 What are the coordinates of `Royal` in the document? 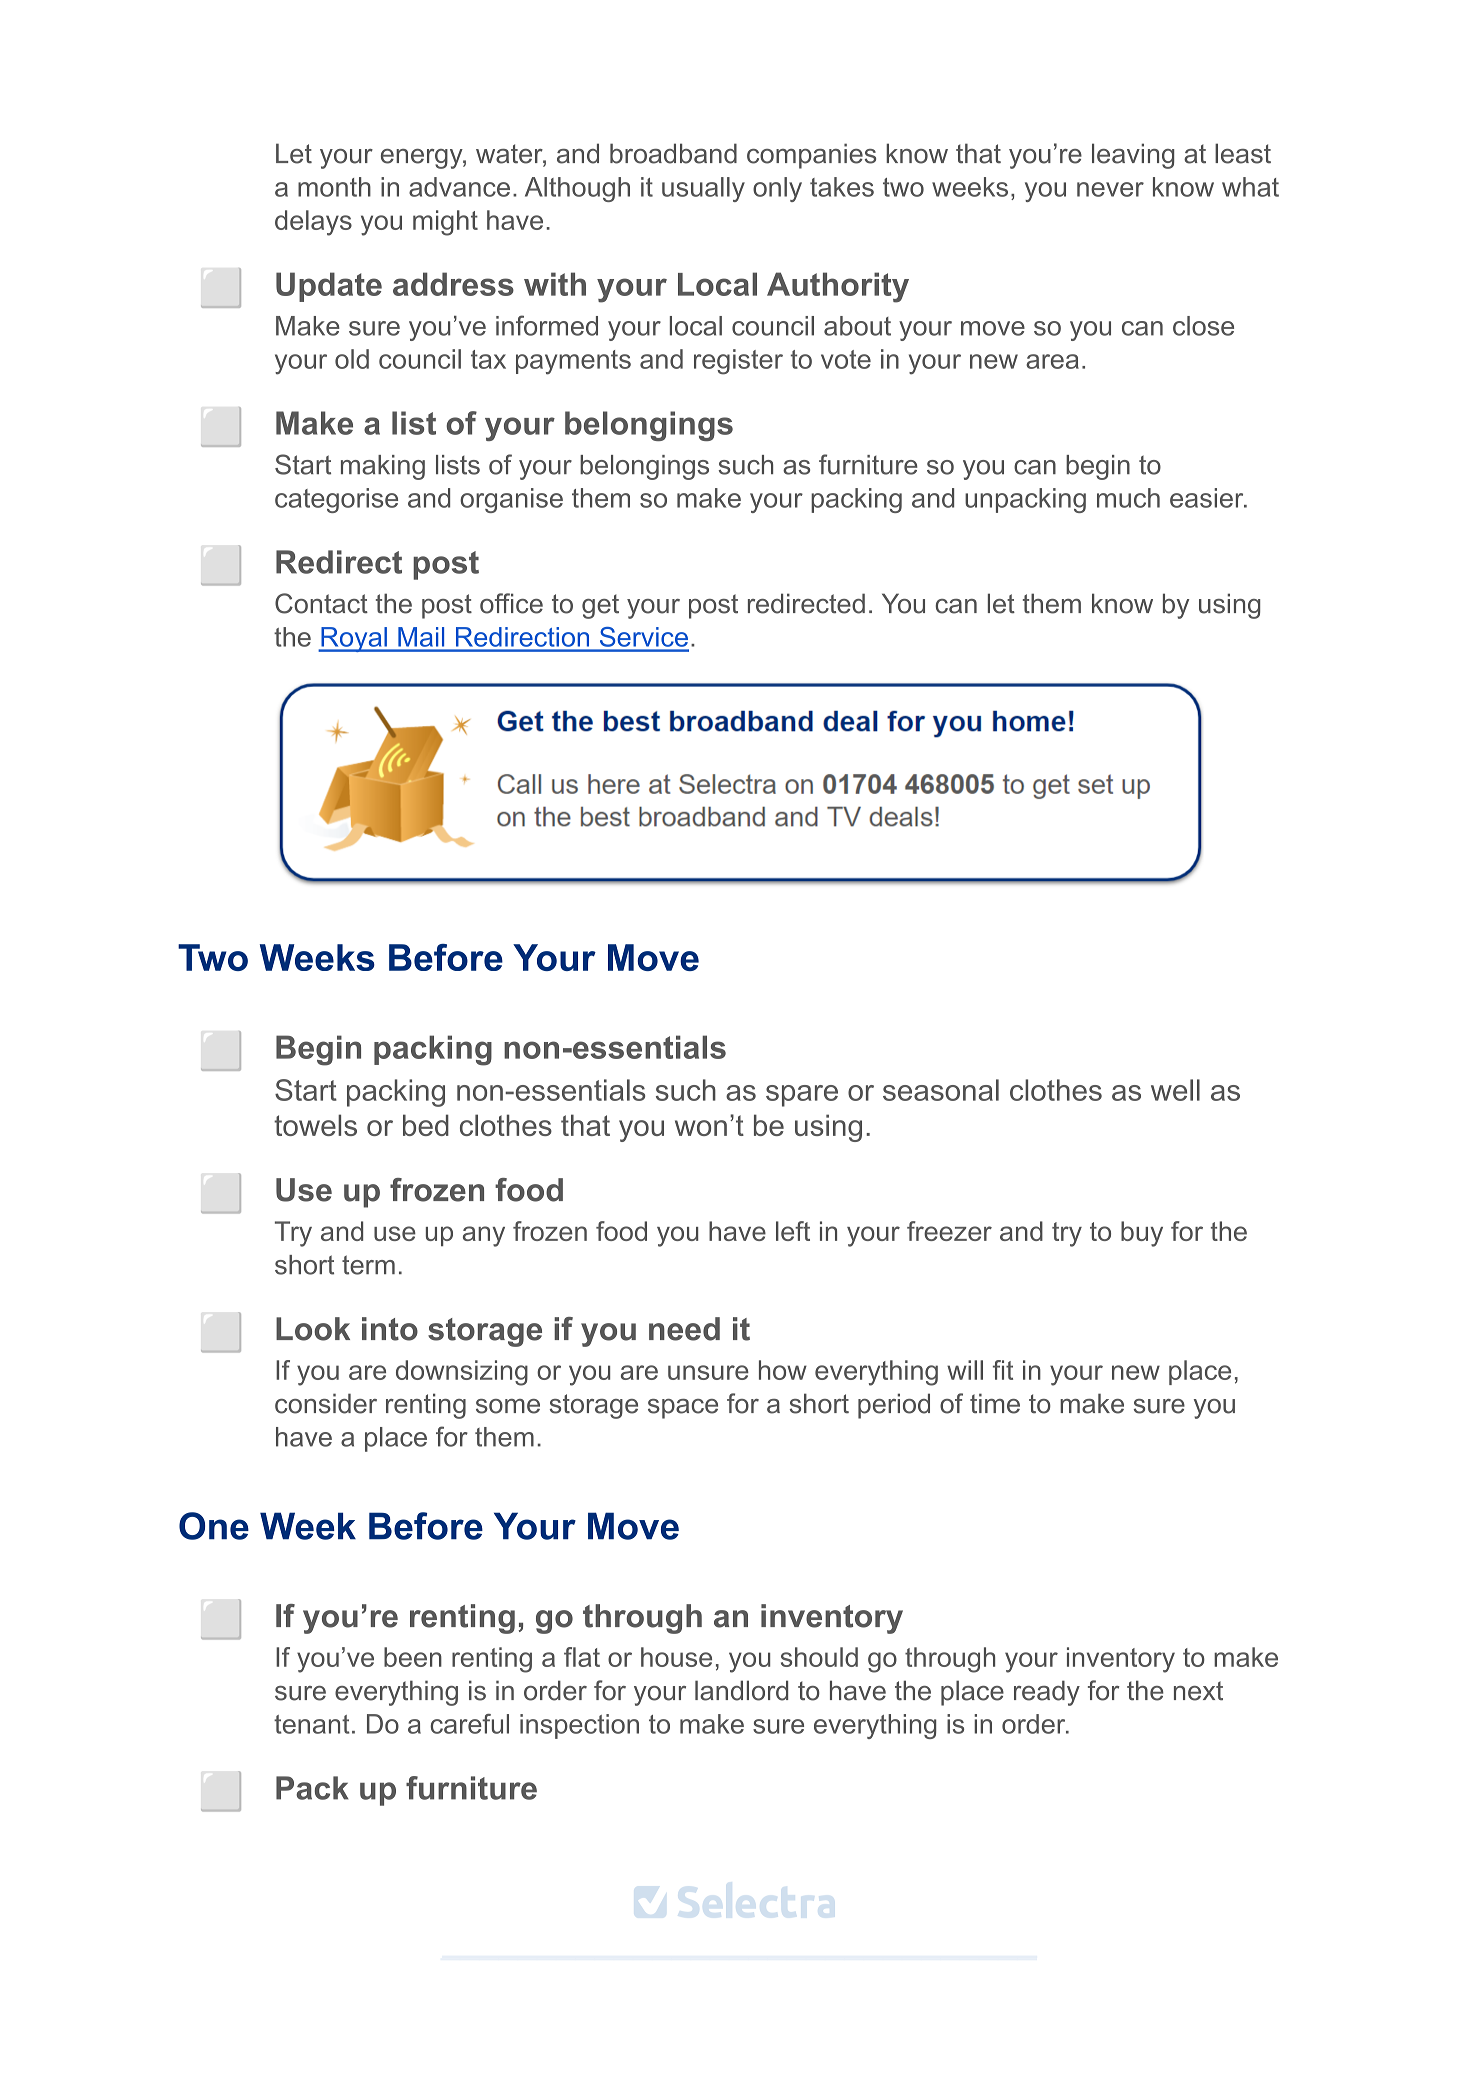 It's located at (354, 639).
